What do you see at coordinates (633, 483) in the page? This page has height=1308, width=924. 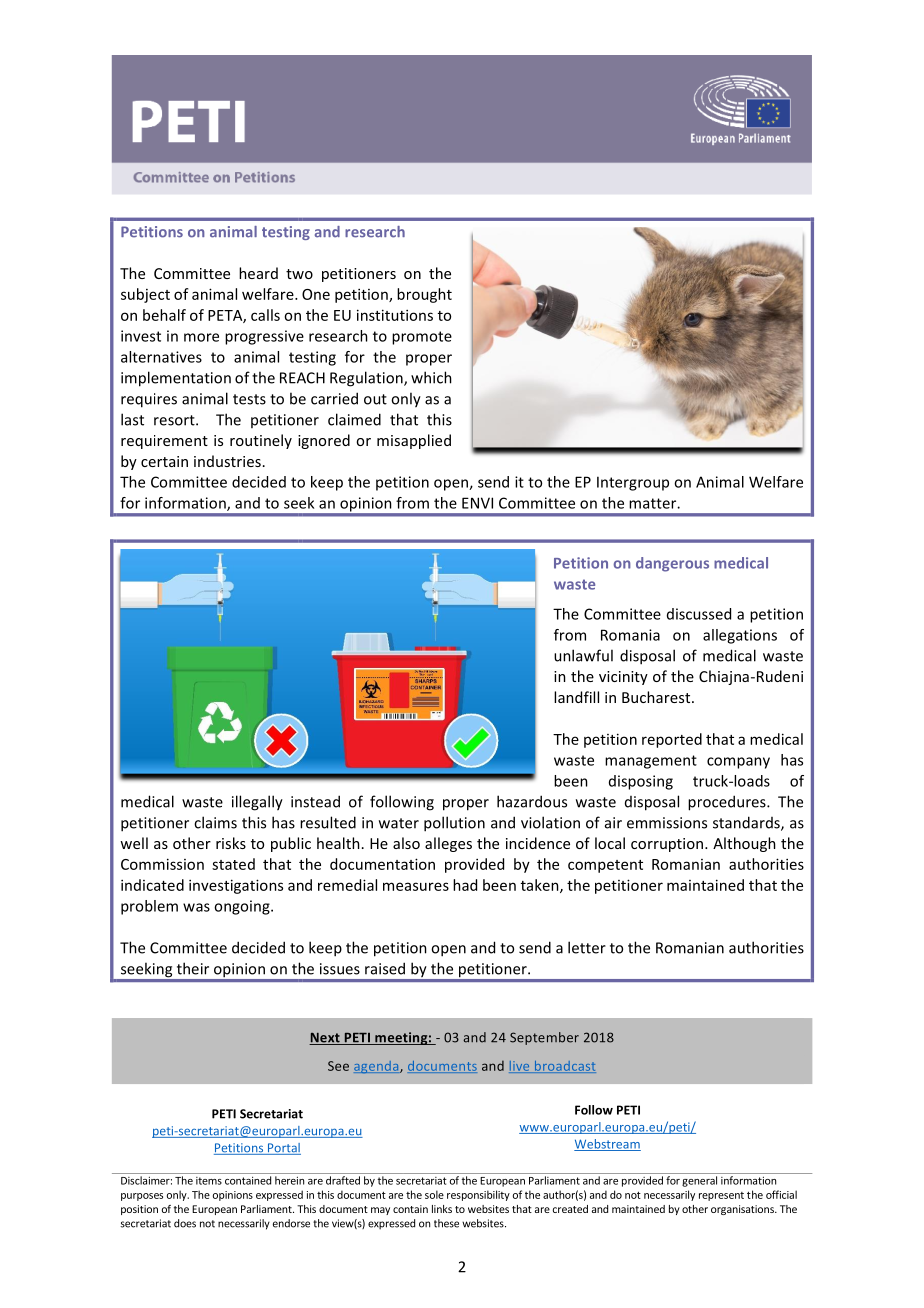 I see `Intergroup` at bounding box center [633, 483].
